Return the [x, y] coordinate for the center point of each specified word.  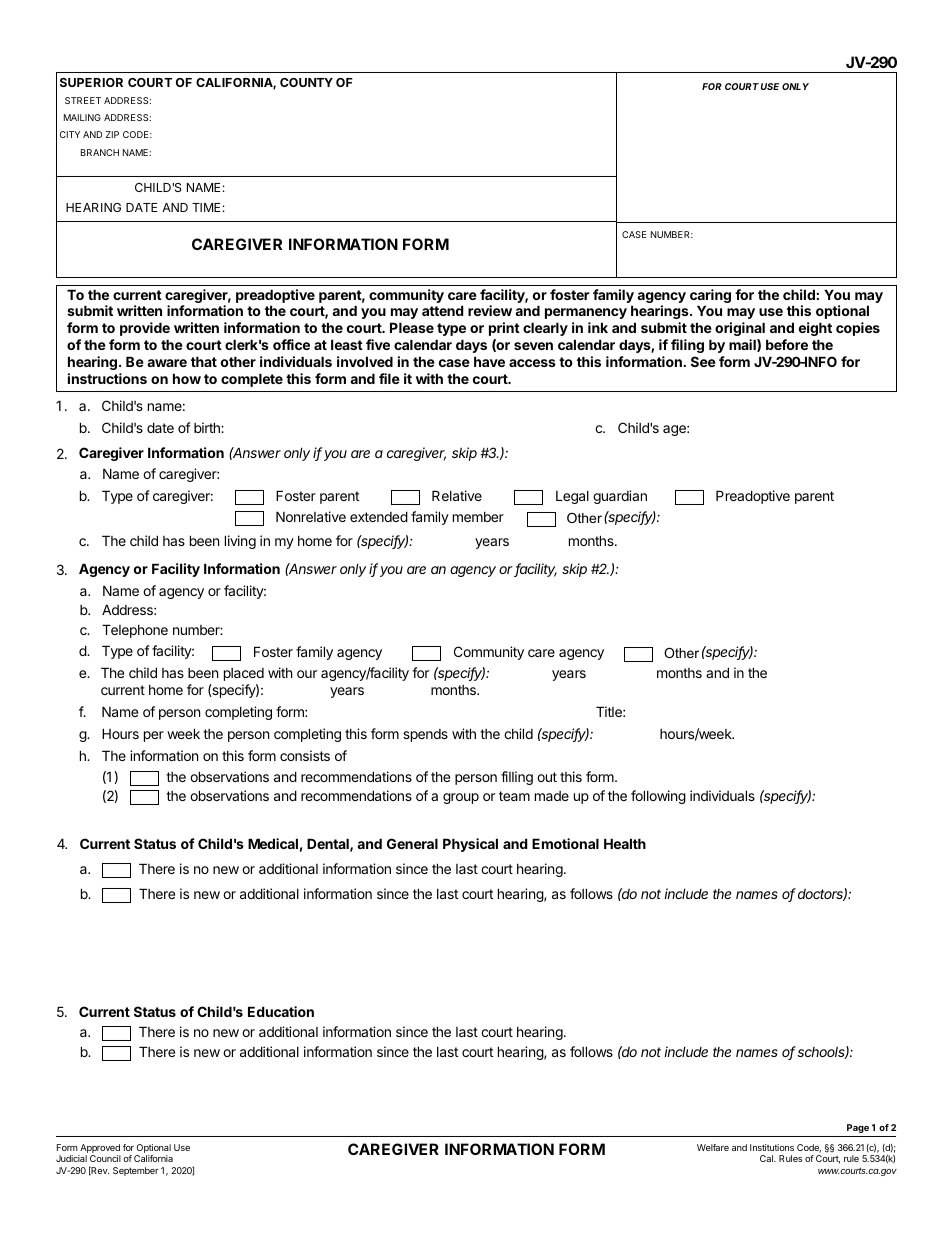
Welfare [713, 1147]
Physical [470, 845]
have [489, 361]
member [478, 517]
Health [625, 843]
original [740, 329]
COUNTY [306, 82]
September [136, 1171]
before [787, 344]
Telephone [135, 631]
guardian [620, 497]
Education [281, 1011]
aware [167, 363]
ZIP [112, 134]
